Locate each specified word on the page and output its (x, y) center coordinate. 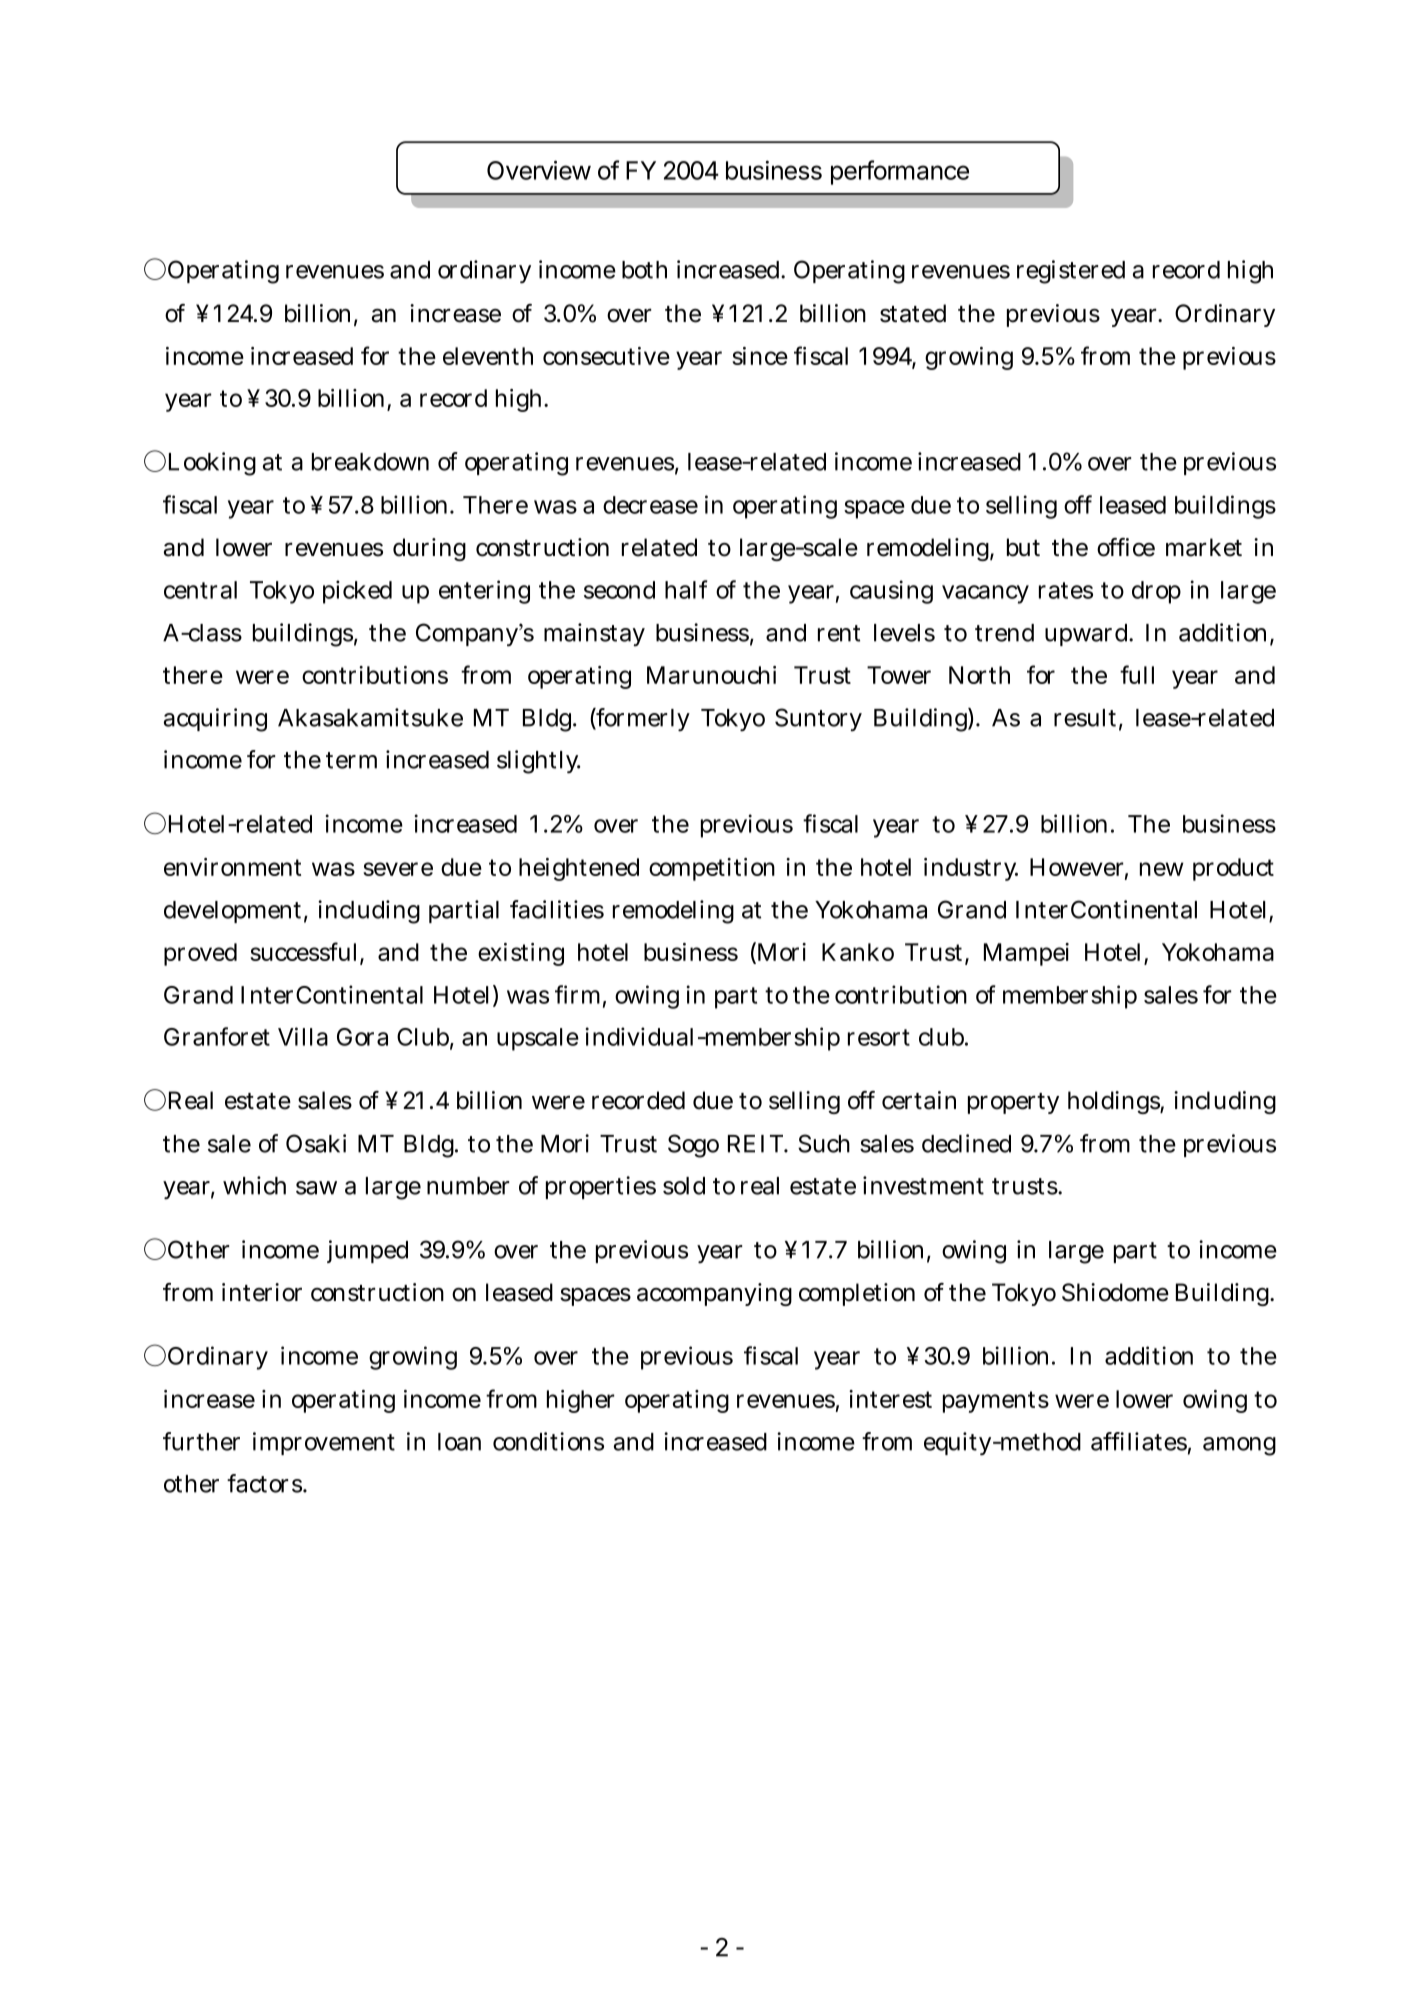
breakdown (370, 462)
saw (316, 1188)
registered (1071, 272)
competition (712, 869)
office (1126, 547)
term (351, 760)
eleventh (488, 356)
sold (684, 1186)
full (1137, 674)
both (644, 270)
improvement (324, 1443)
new (1162, 869)
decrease (650, 505)
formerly (642, 719)
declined (966, 1143)
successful (305, 953)
